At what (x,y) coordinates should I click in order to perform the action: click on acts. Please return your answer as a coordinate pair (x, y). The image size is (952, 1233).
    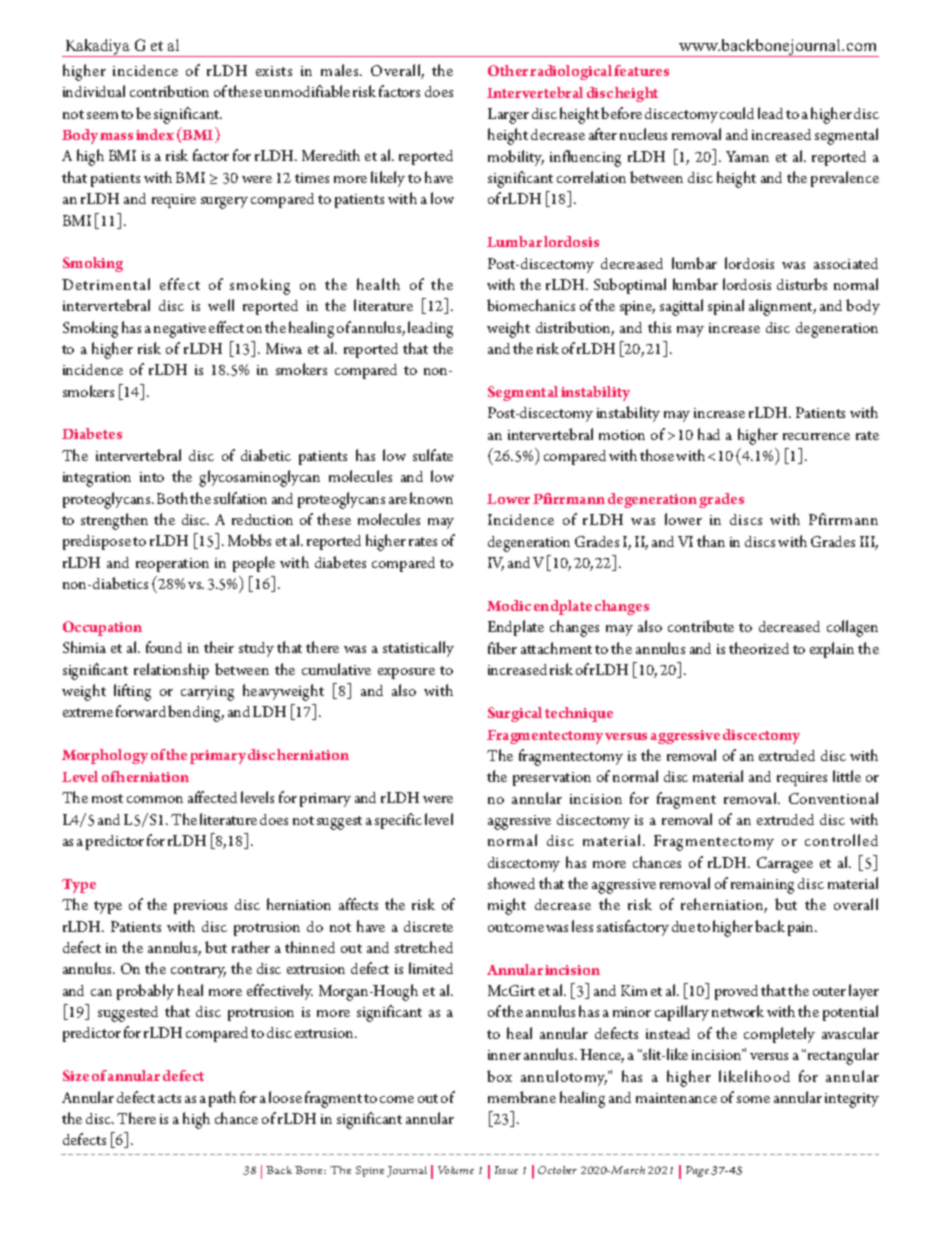
    Looking at the image, I should click on (169, 1098).
